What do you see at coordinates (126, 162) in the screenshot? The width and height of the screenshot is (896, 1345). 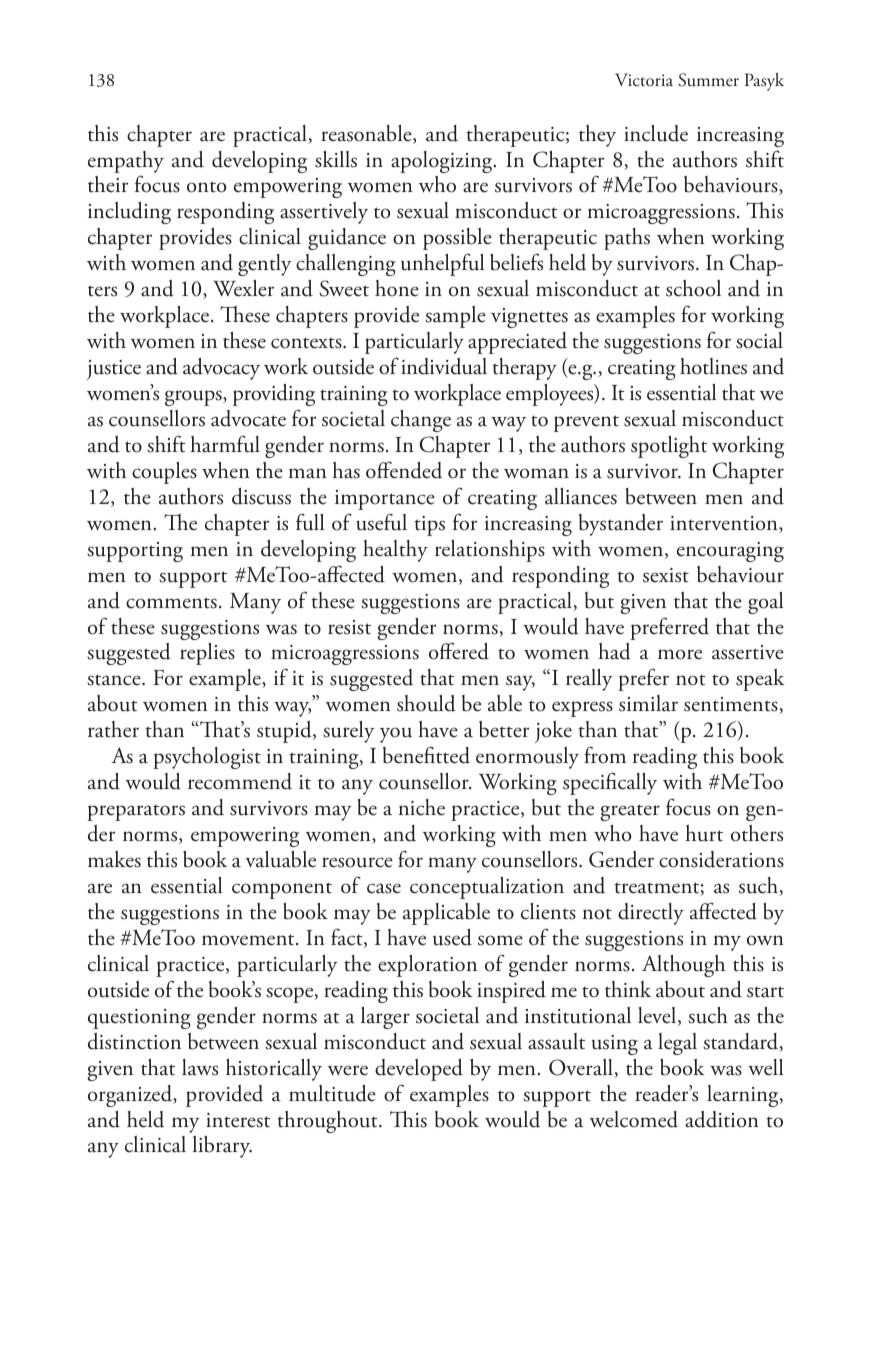 I see `empathy` at bounding box center [126, 162].
